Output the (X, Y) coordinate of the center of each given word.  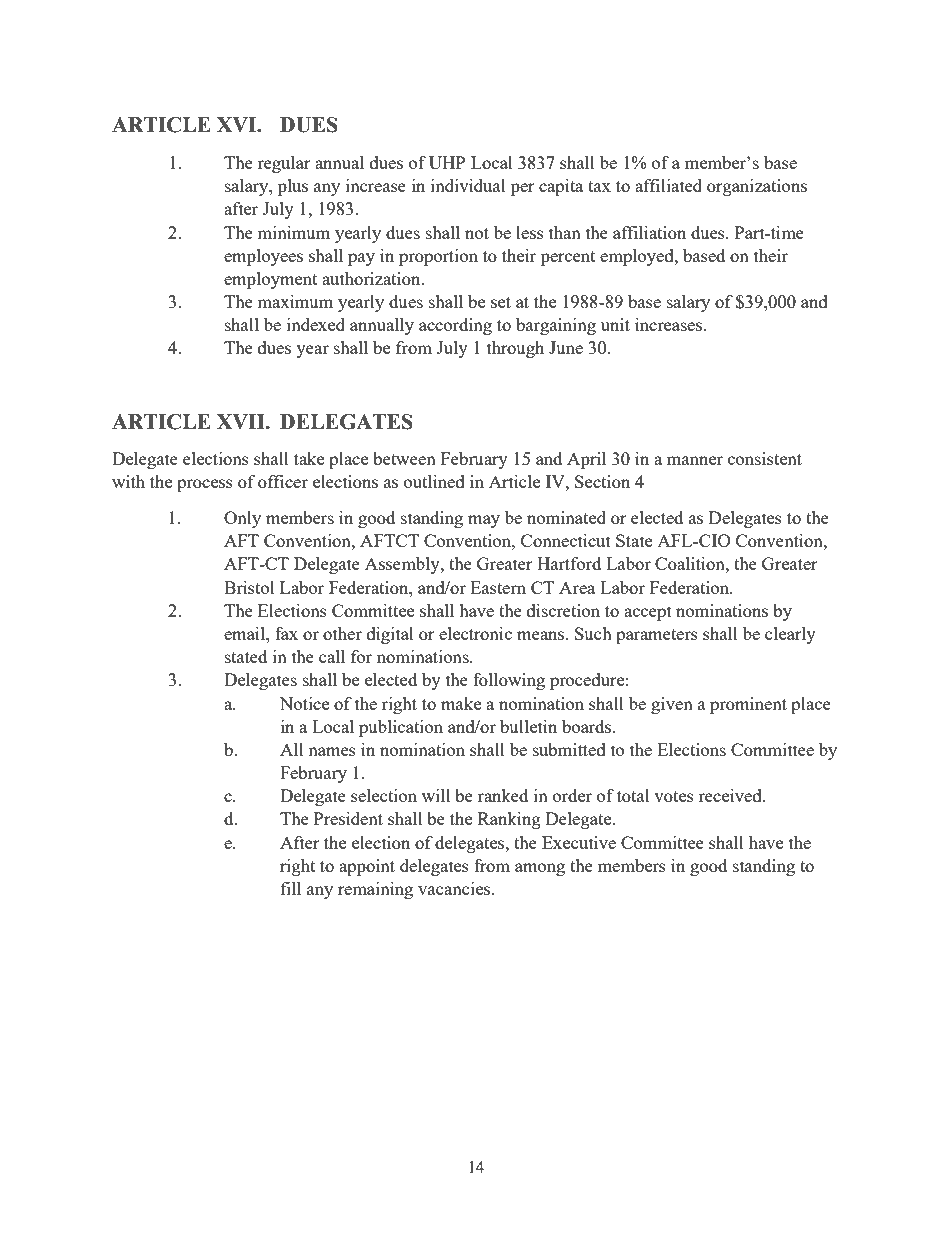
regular (284, 164)
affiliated (668, 185)
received (731, 795)
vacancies (455, 888)
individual (468, 185)
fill (291, 888)
